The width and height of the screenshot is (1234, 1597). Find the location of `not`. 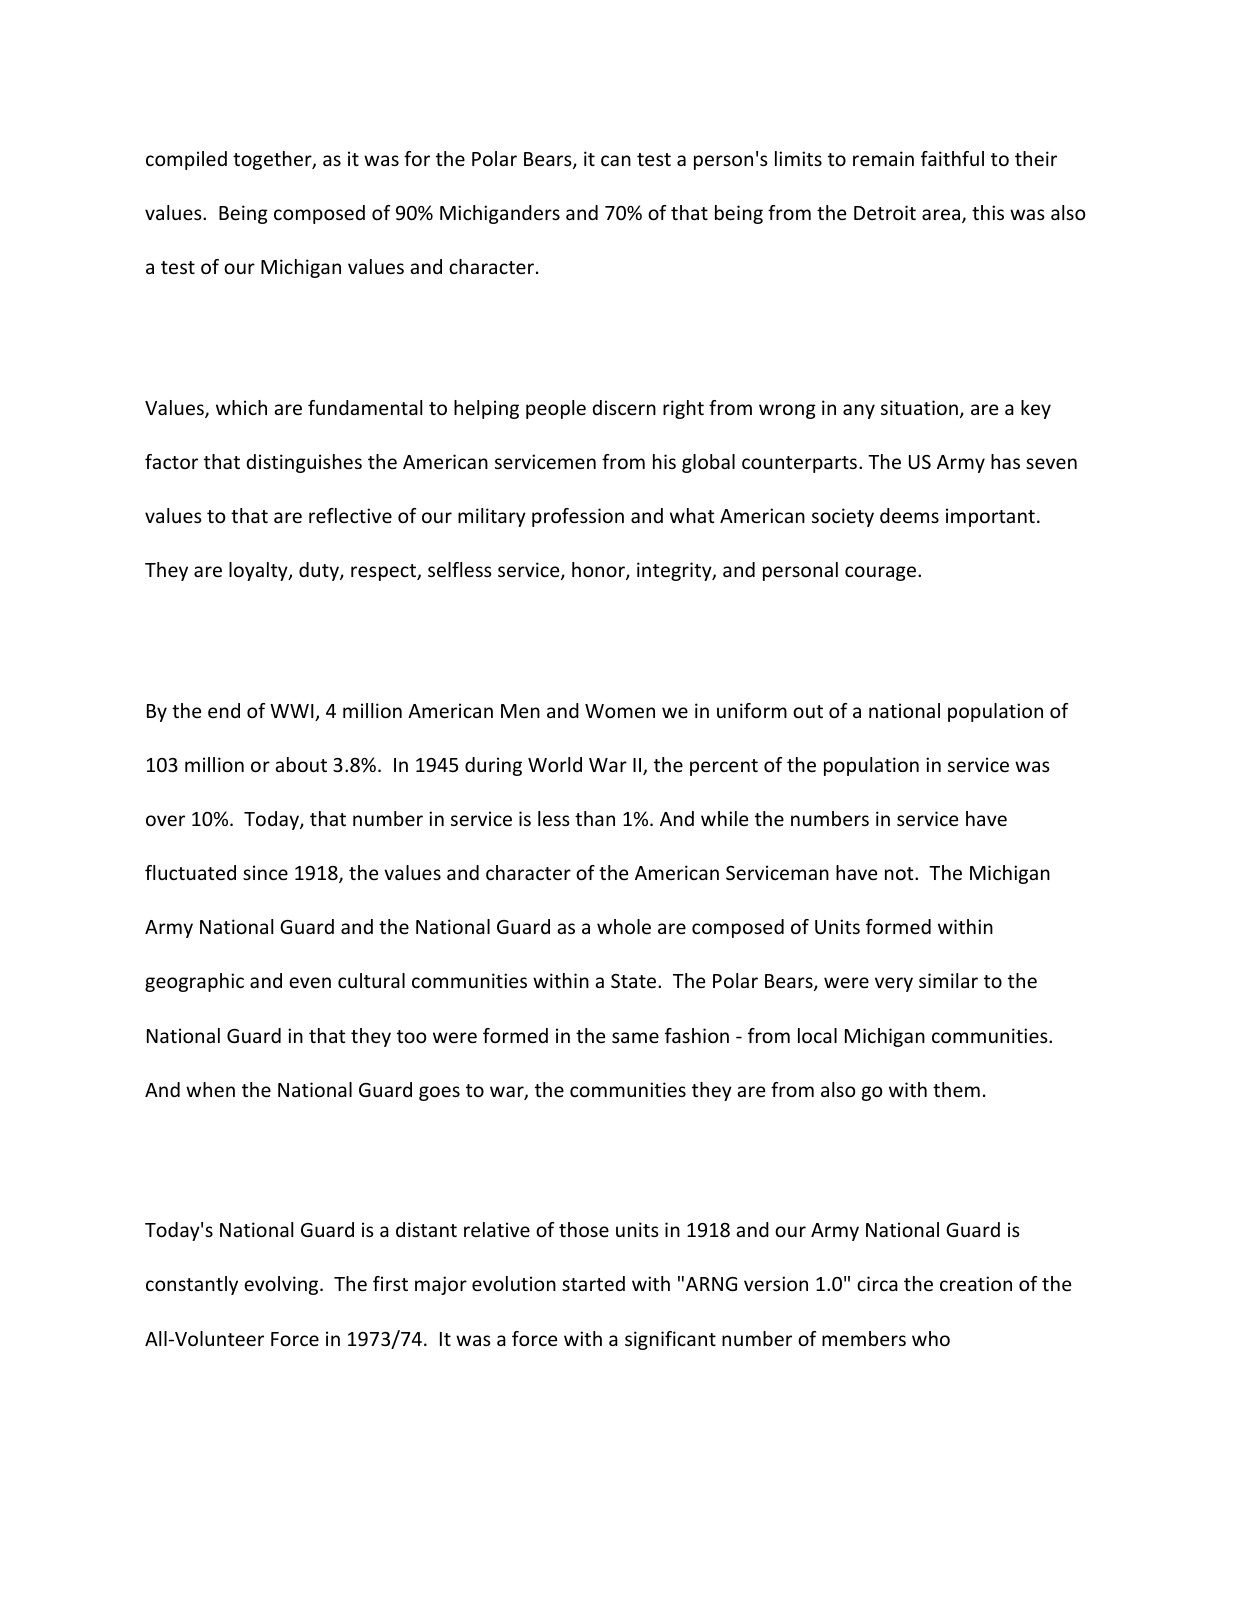

not is located at coordinates (900, 873).
